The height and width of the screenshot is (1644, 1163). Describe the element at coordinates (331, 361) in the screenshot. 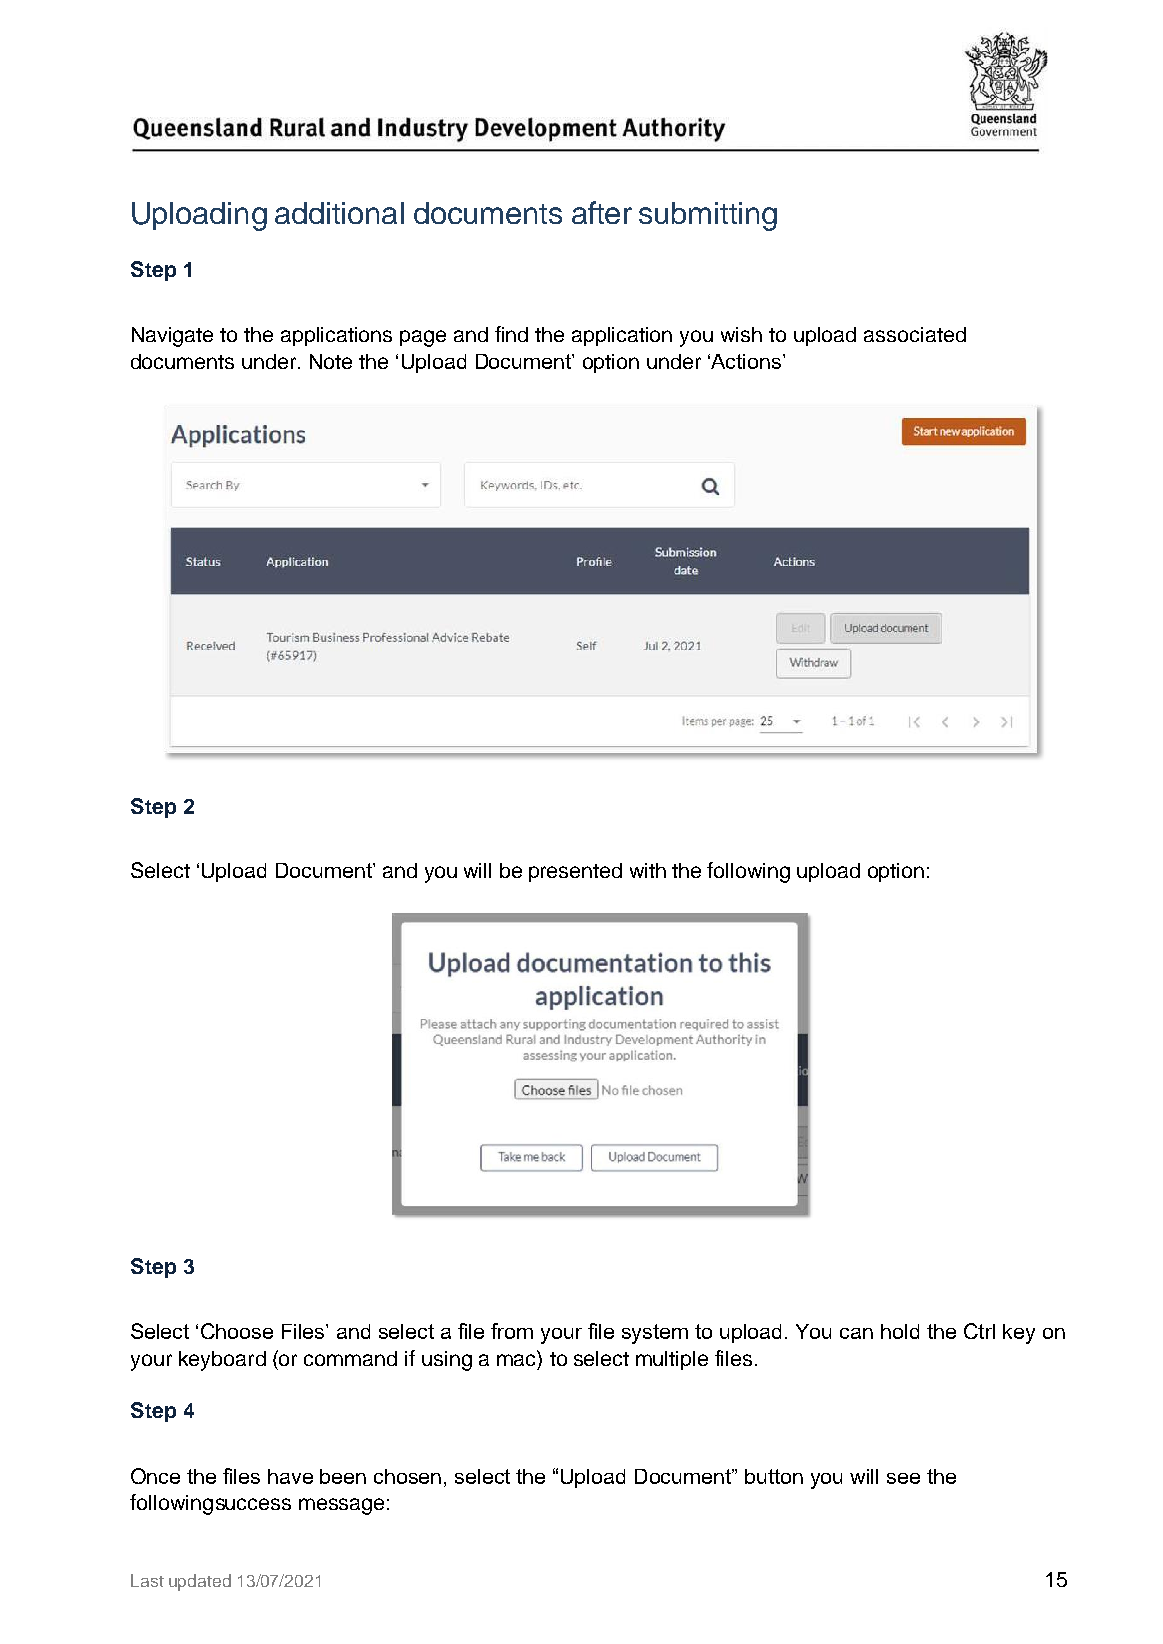

I see `Note` at that location.
